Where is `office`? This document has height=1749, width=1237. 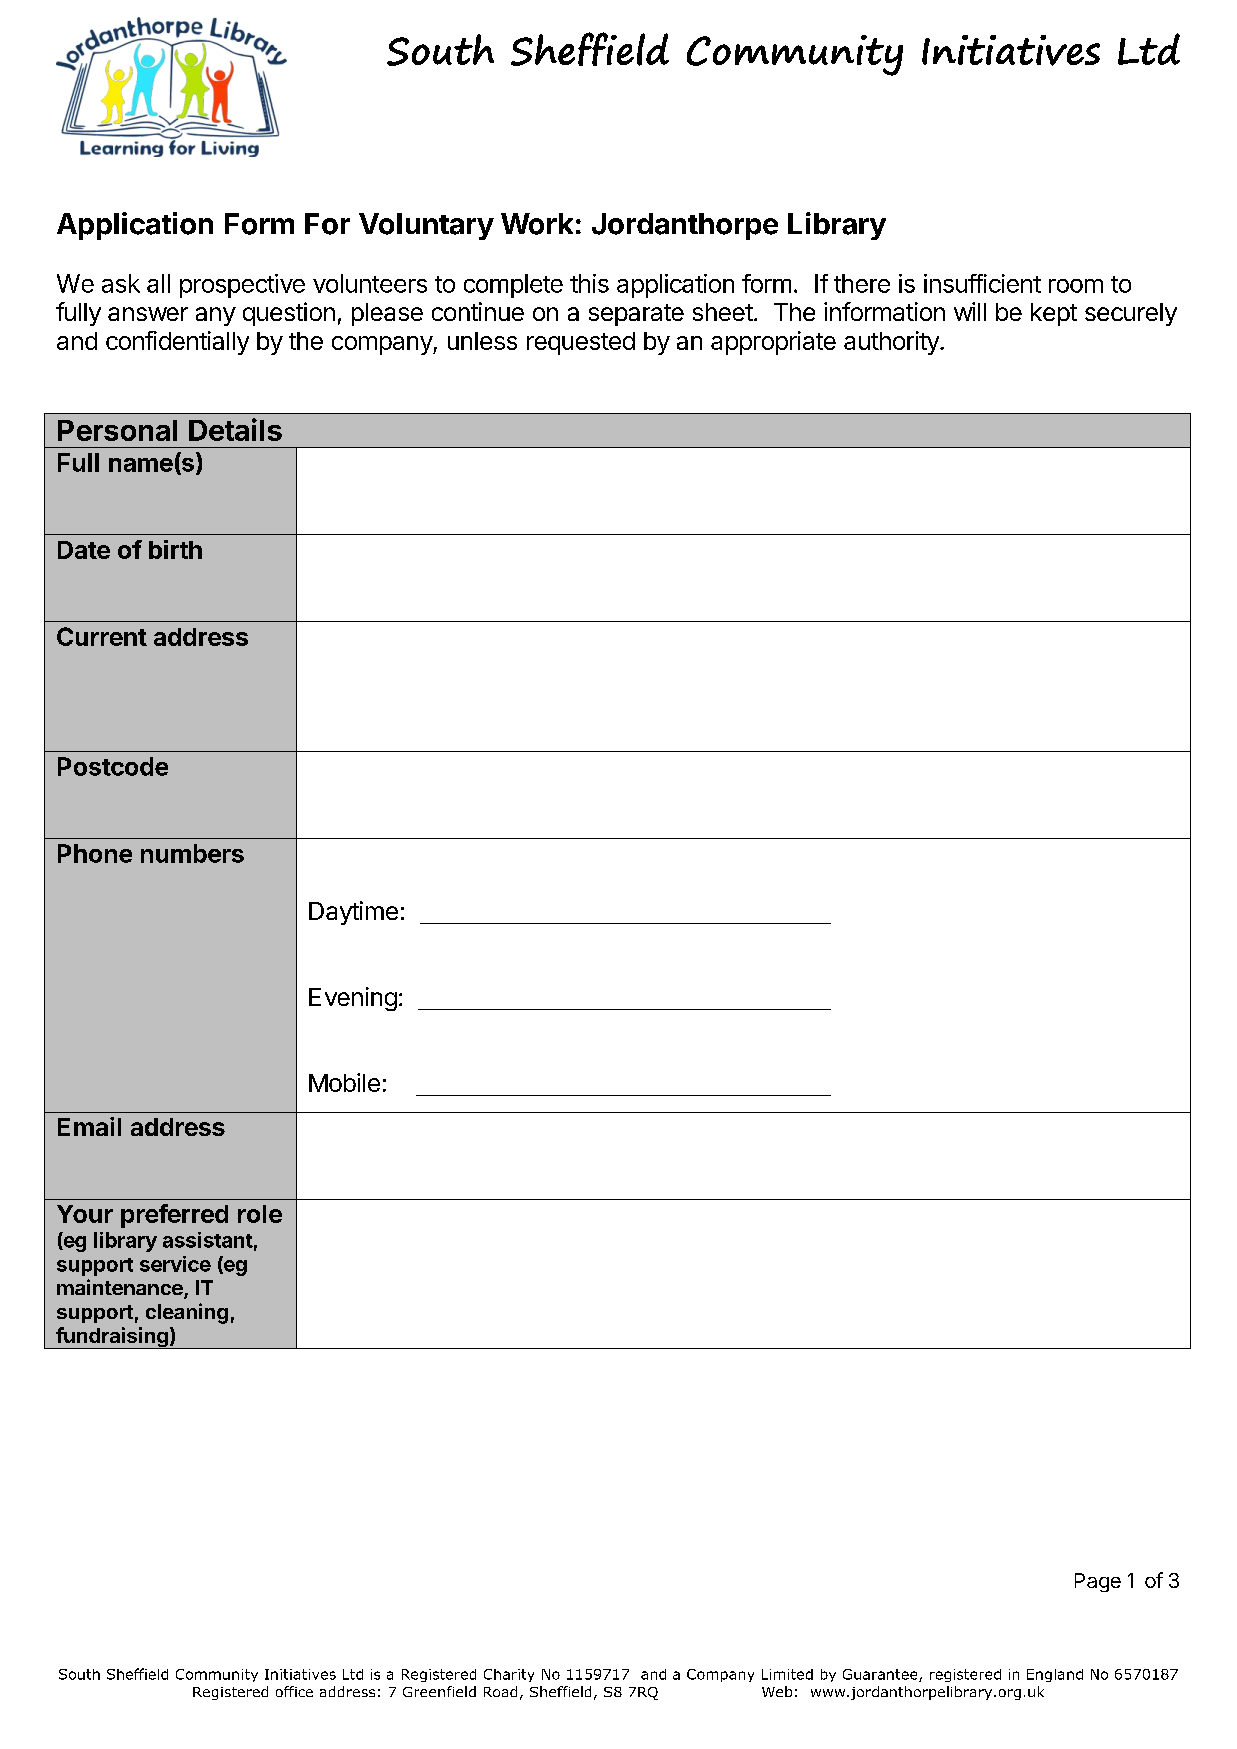 office is located at coordinates (294, 1691).
